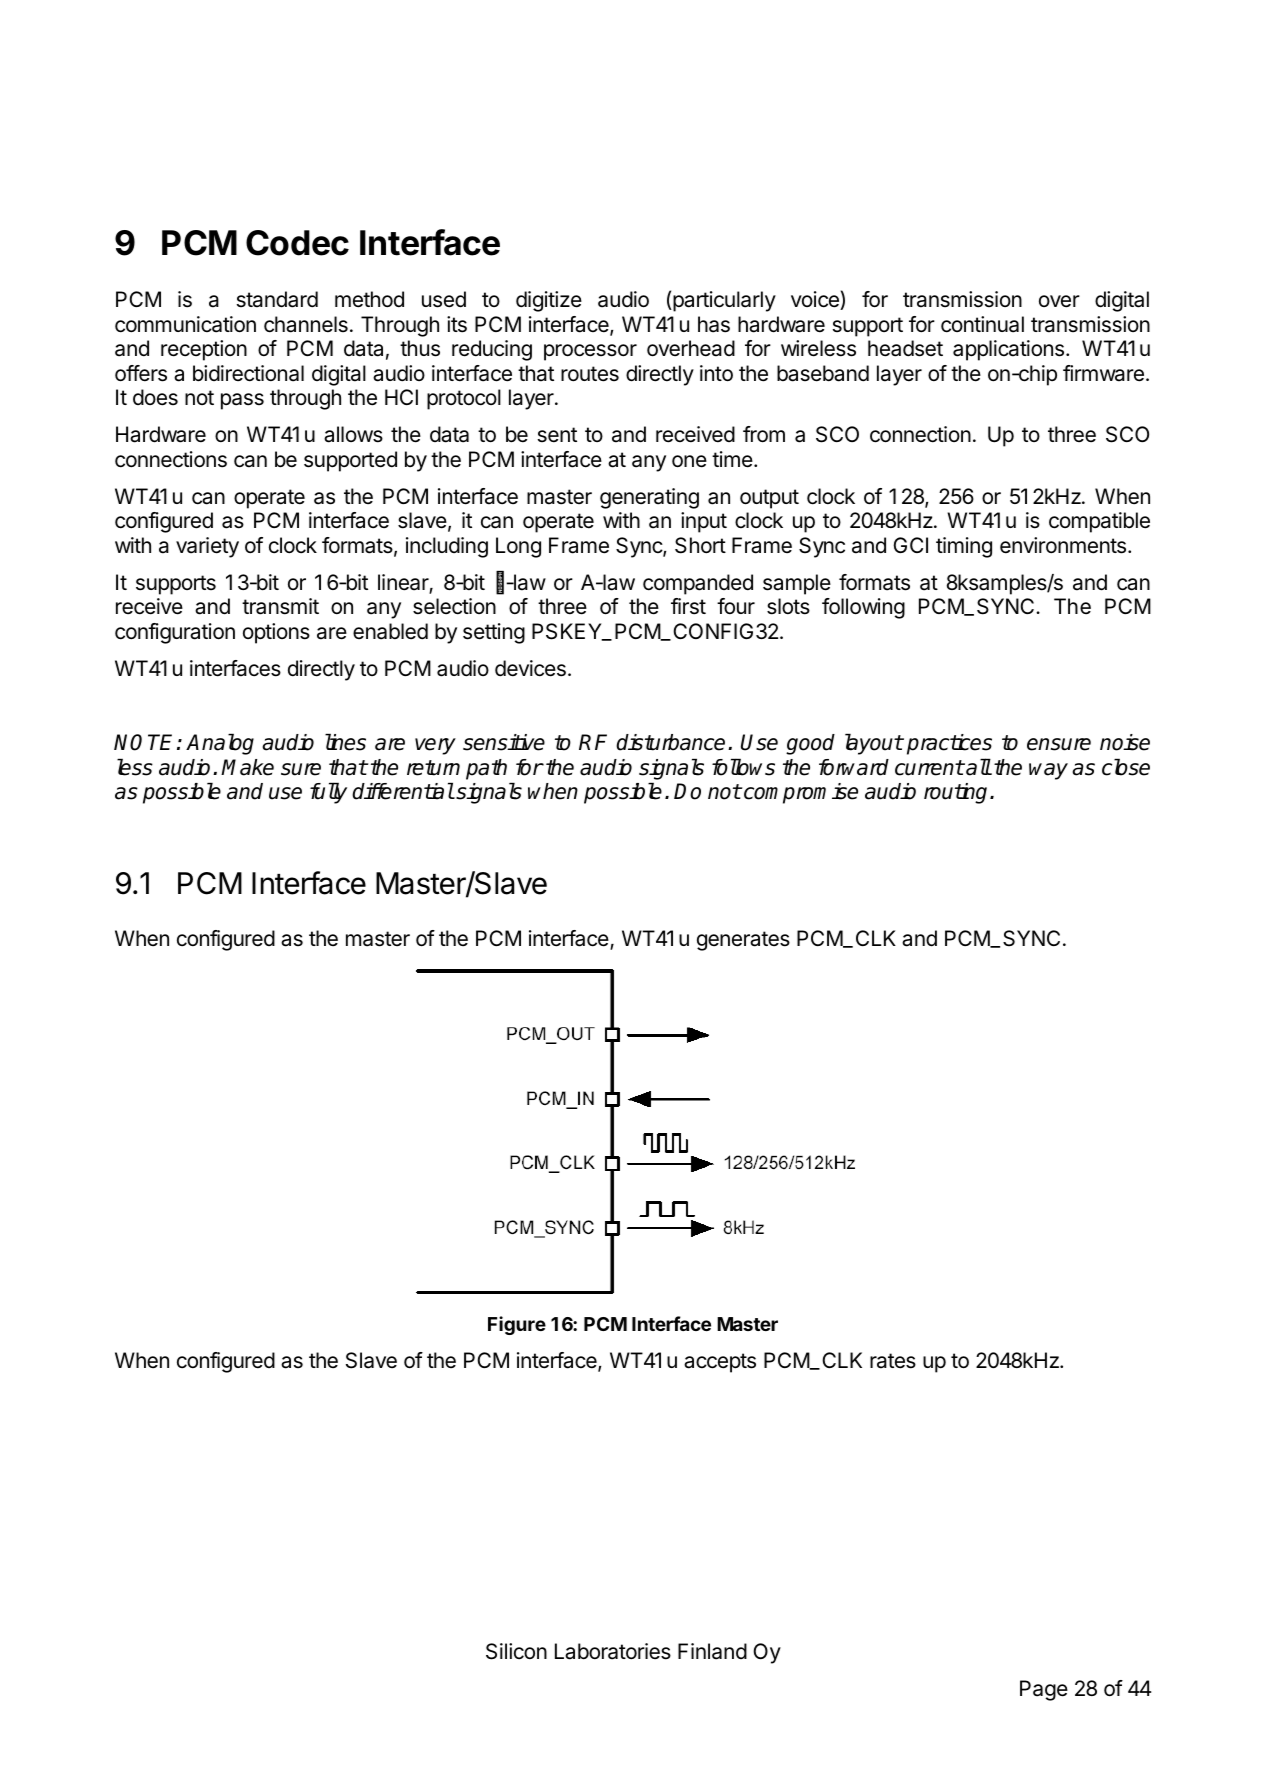  What do you see at coordinates (328, 793) in the screenshot?
I see `fully` at bounding box center [328, 793].
